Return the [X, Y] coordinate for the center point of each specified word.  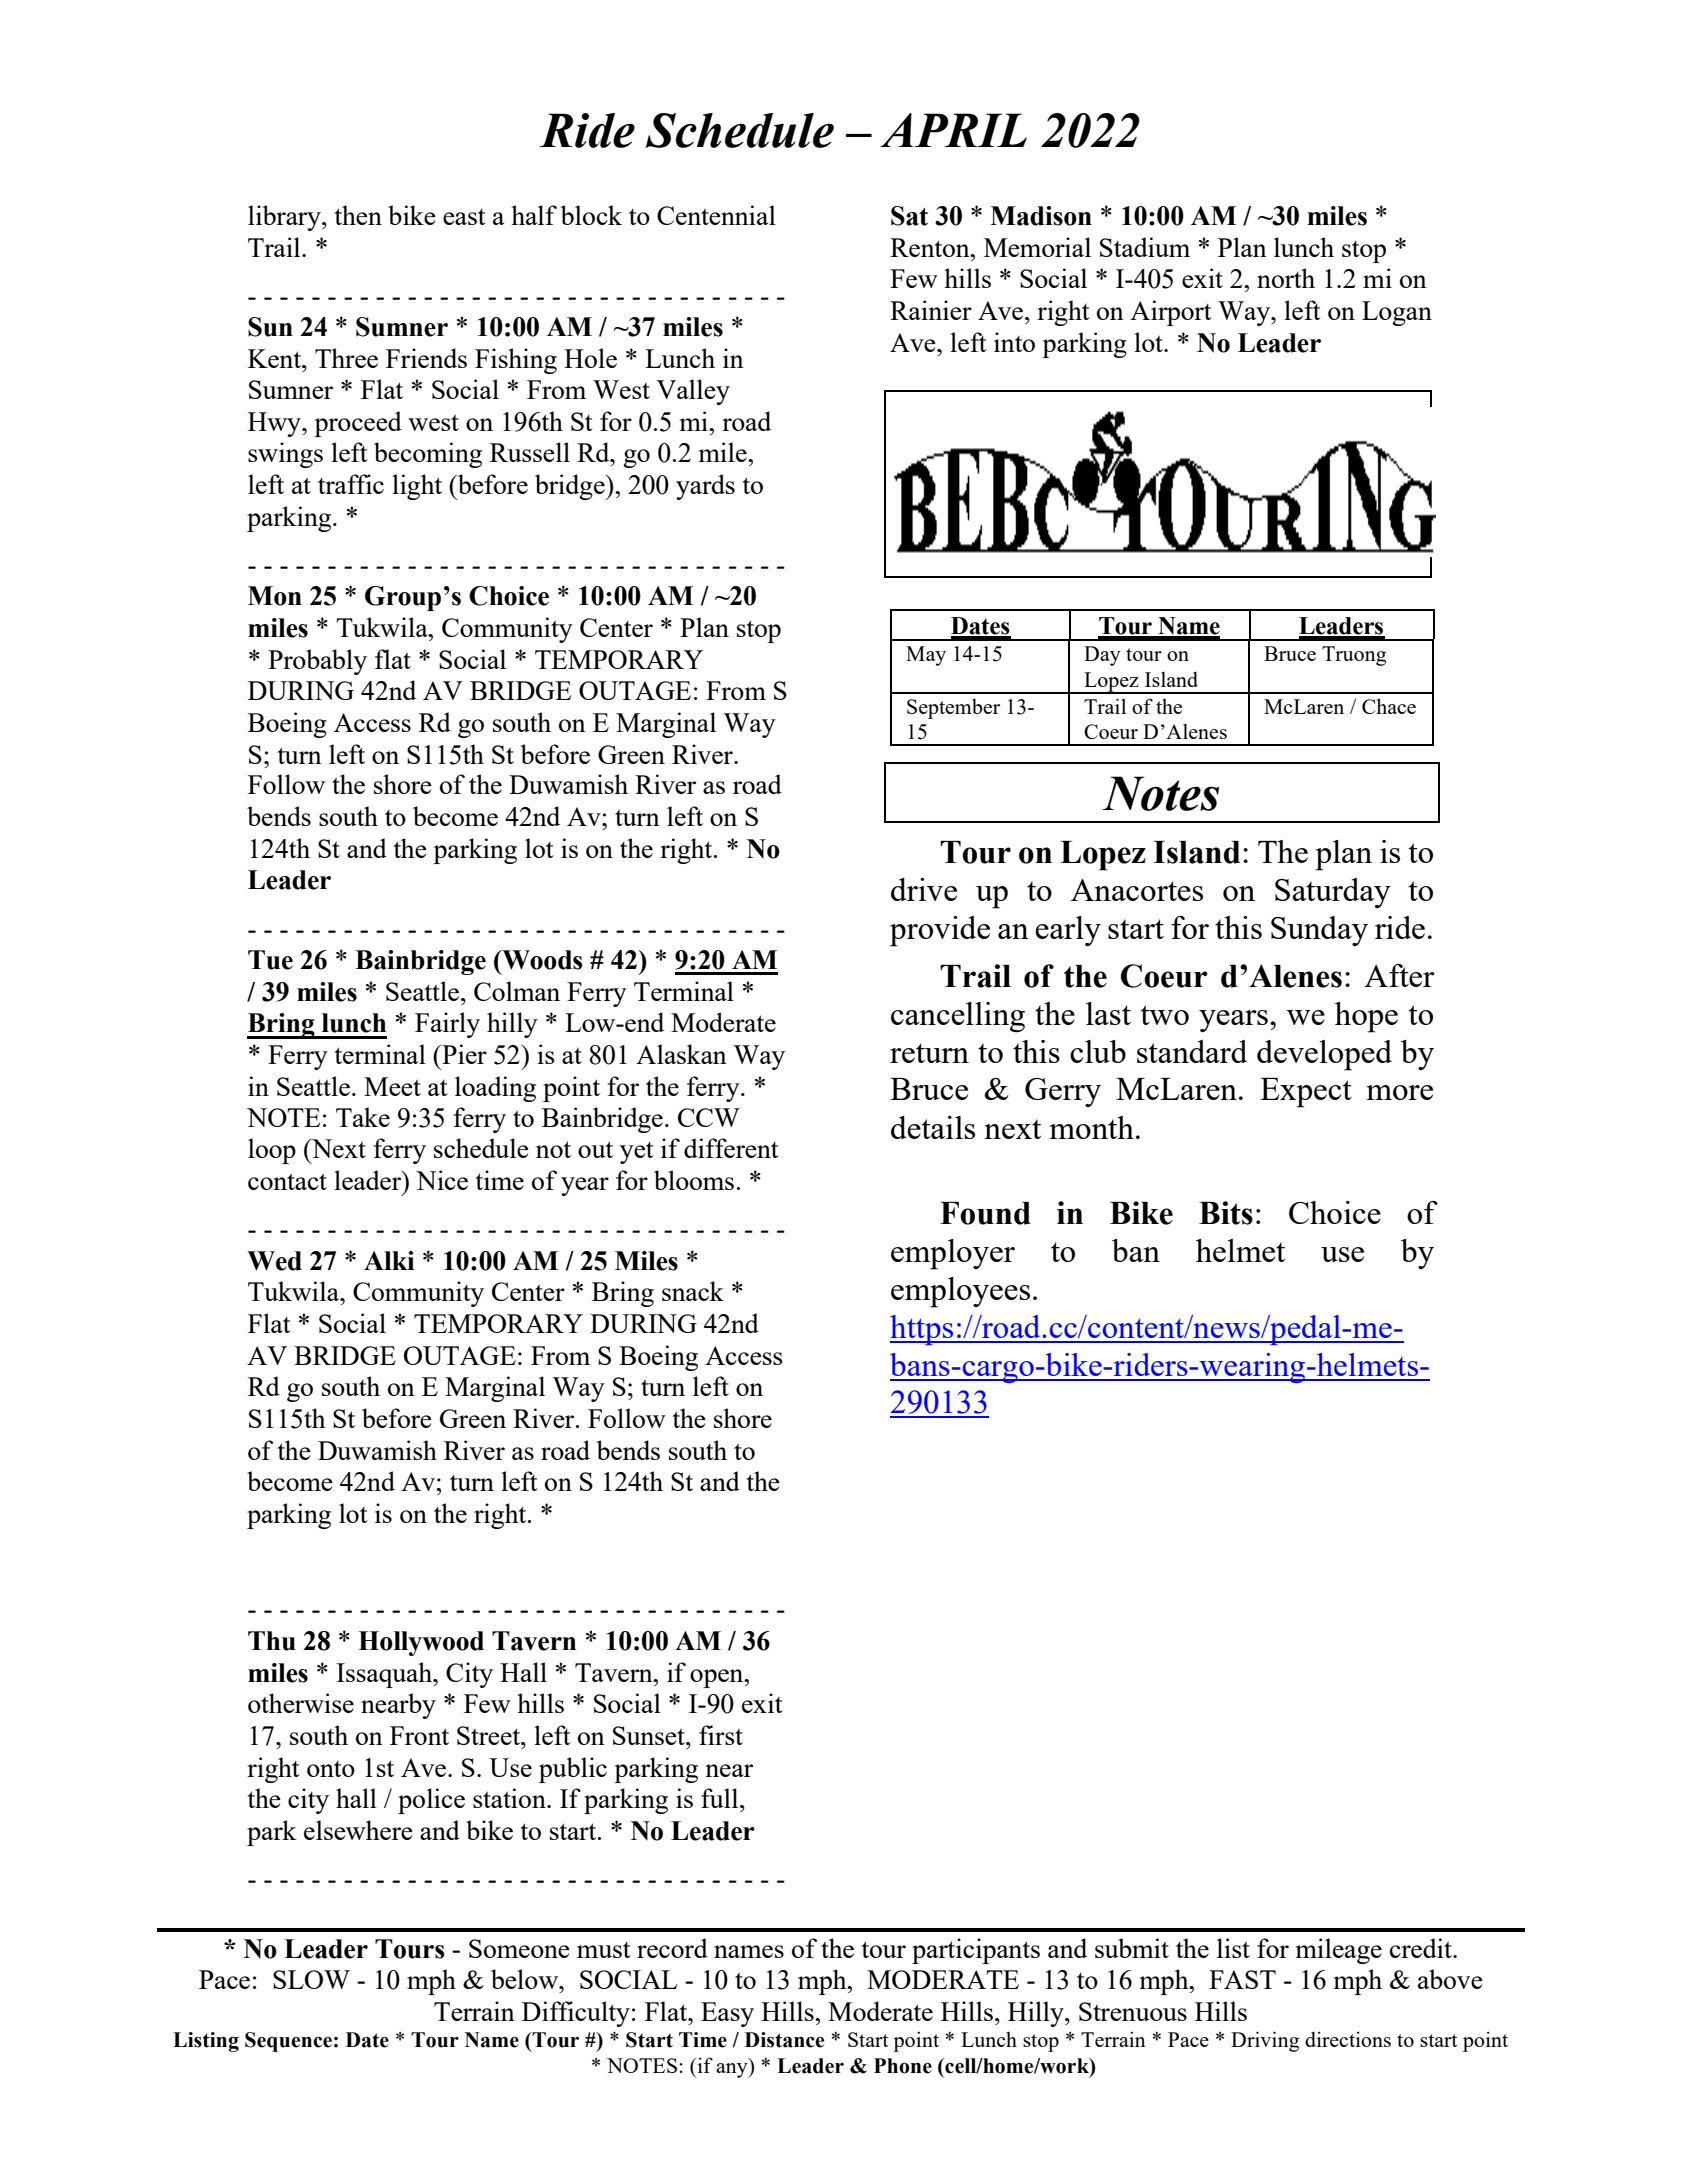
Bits [1226, 1213]
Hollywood [421, 1643]
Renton [931, 247]
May [926, 656]
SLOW [311, 1979]
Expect [1306, 1093]
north [1286, 278]
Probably [317, 662]
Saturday [1333, 893]
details [933, 1127]
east [464, 217]
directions [1348, 2039]
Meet [392, 1086]
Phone [903, 2066]
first [721, 1735]
